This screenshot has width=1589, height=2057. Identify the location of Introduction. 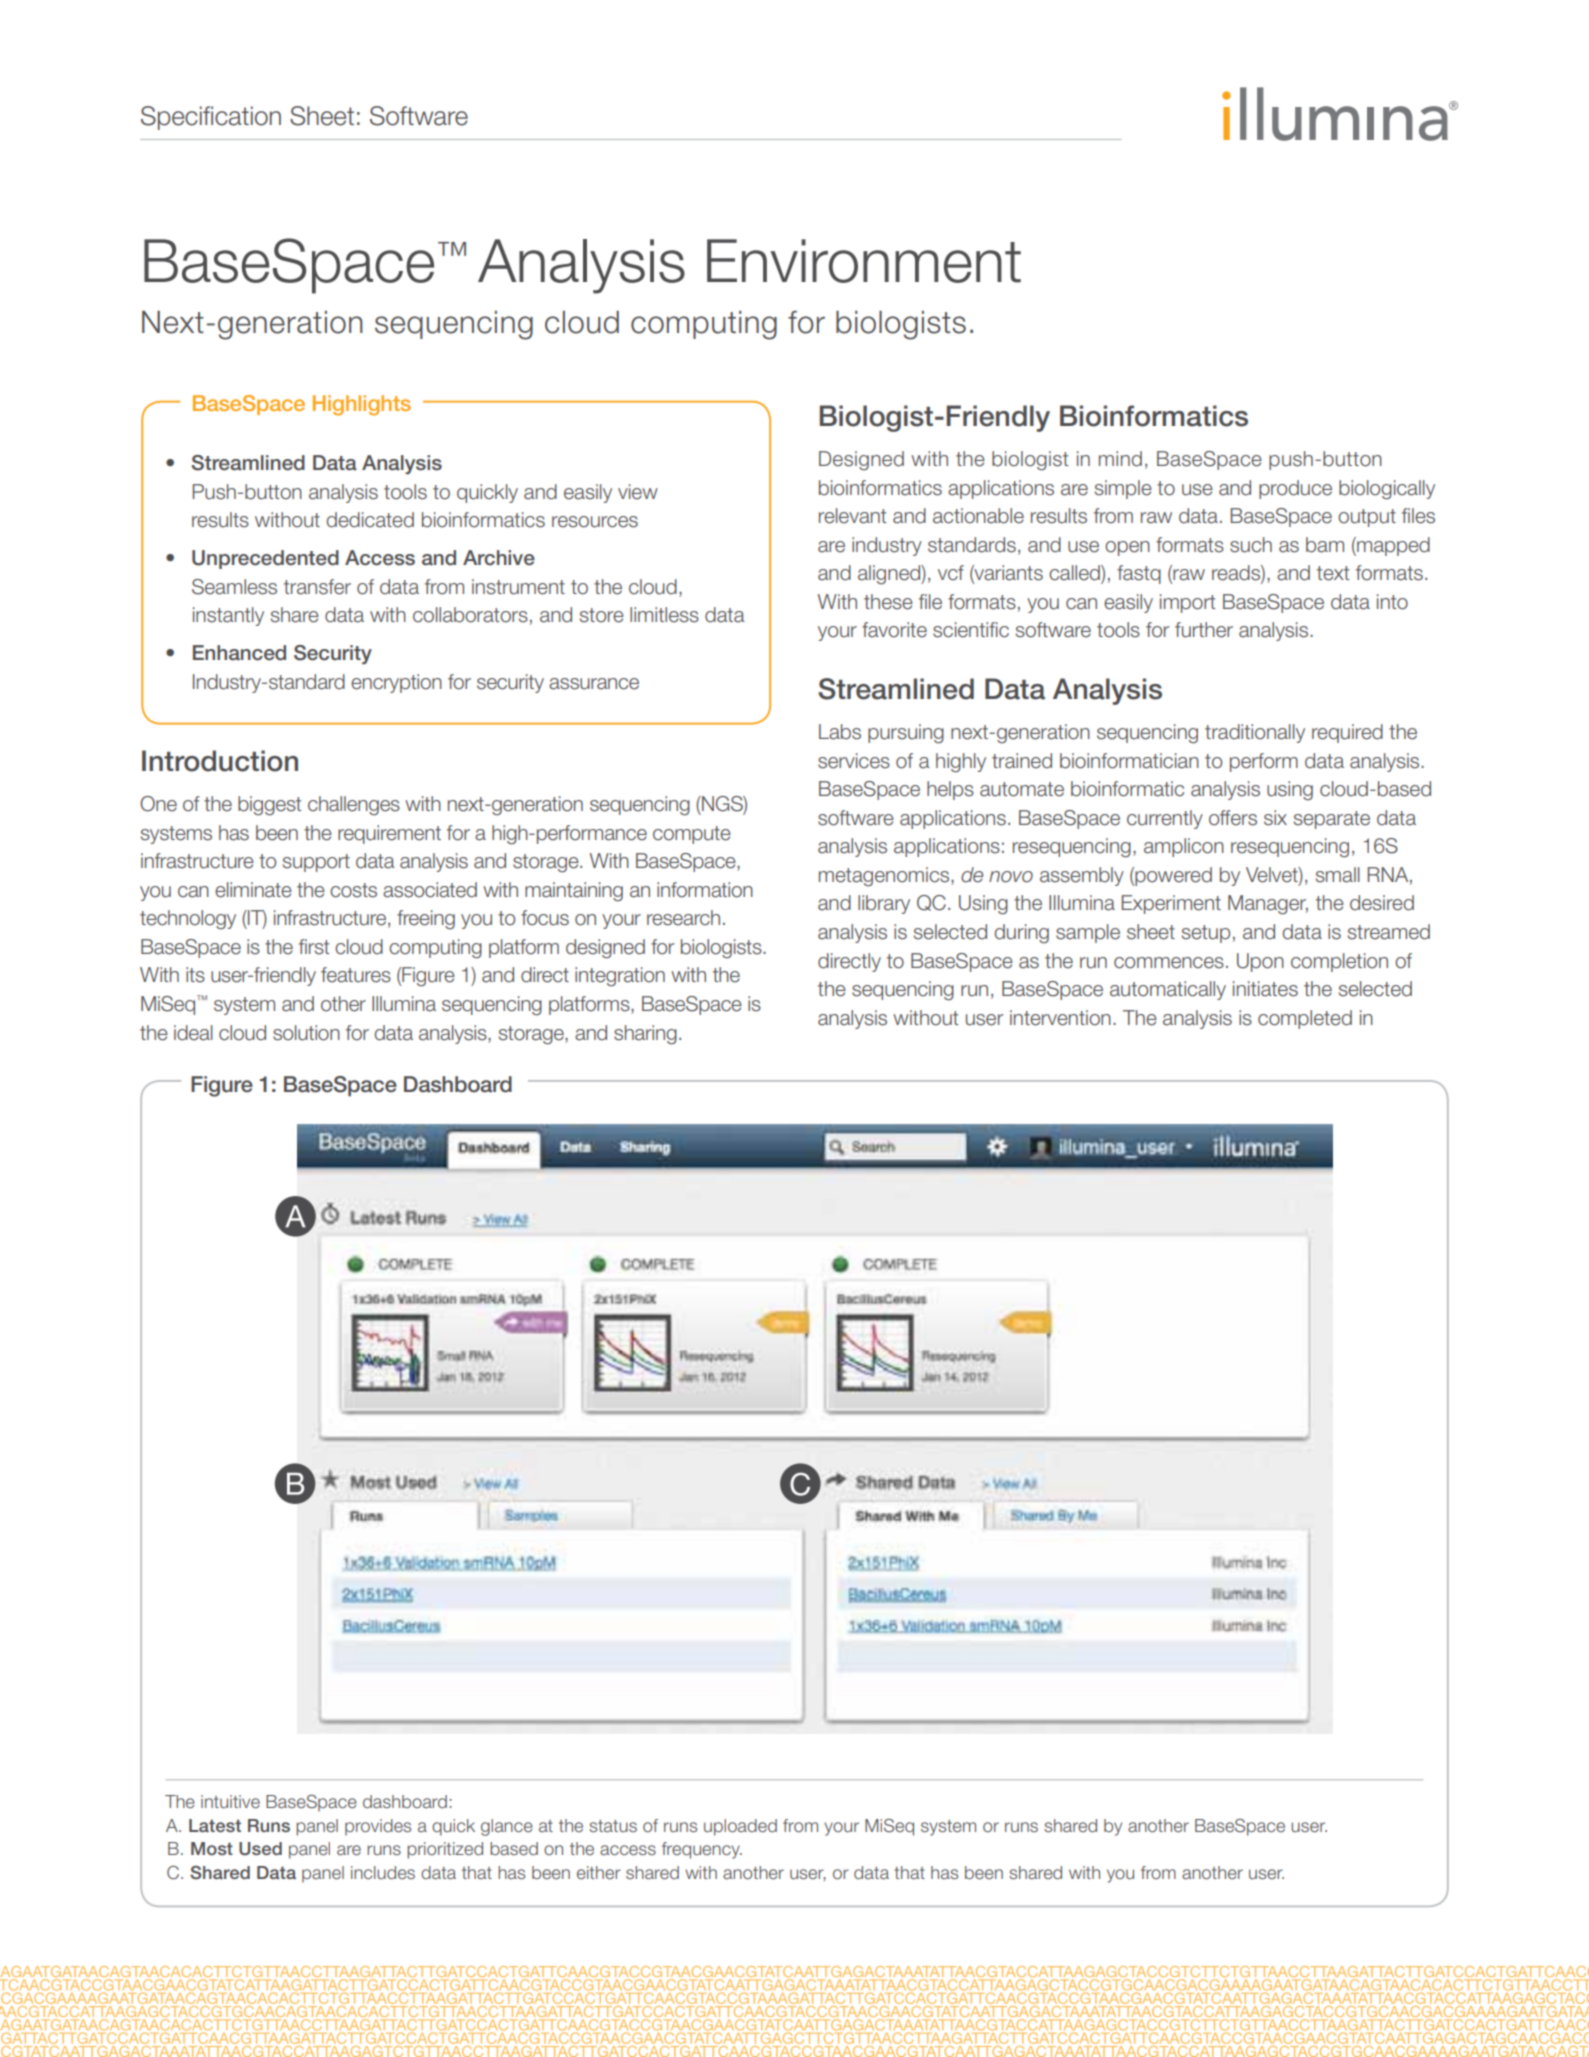
(220, 761).
